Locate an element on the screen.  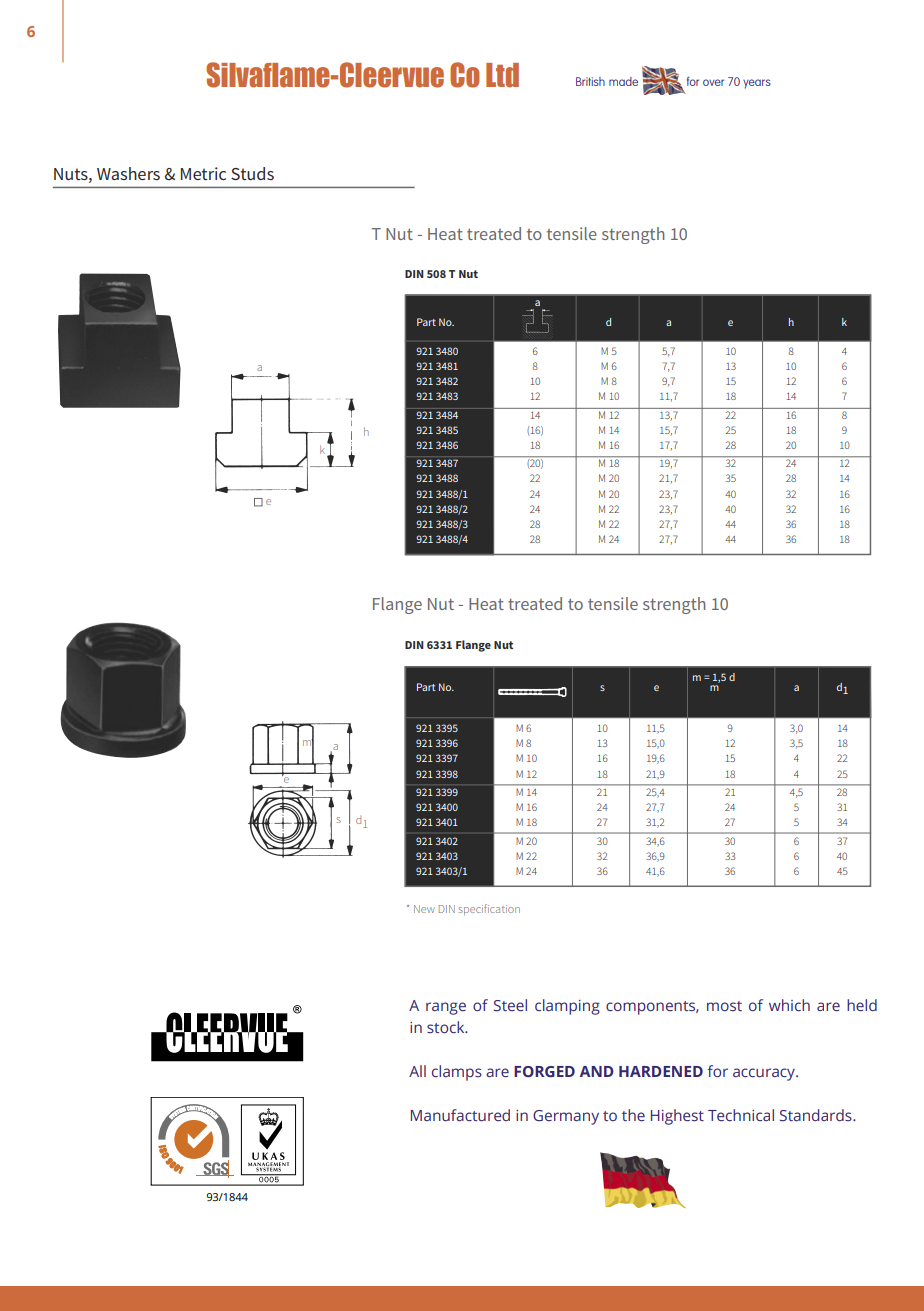
Metric is located at coordinates (203, 173).
